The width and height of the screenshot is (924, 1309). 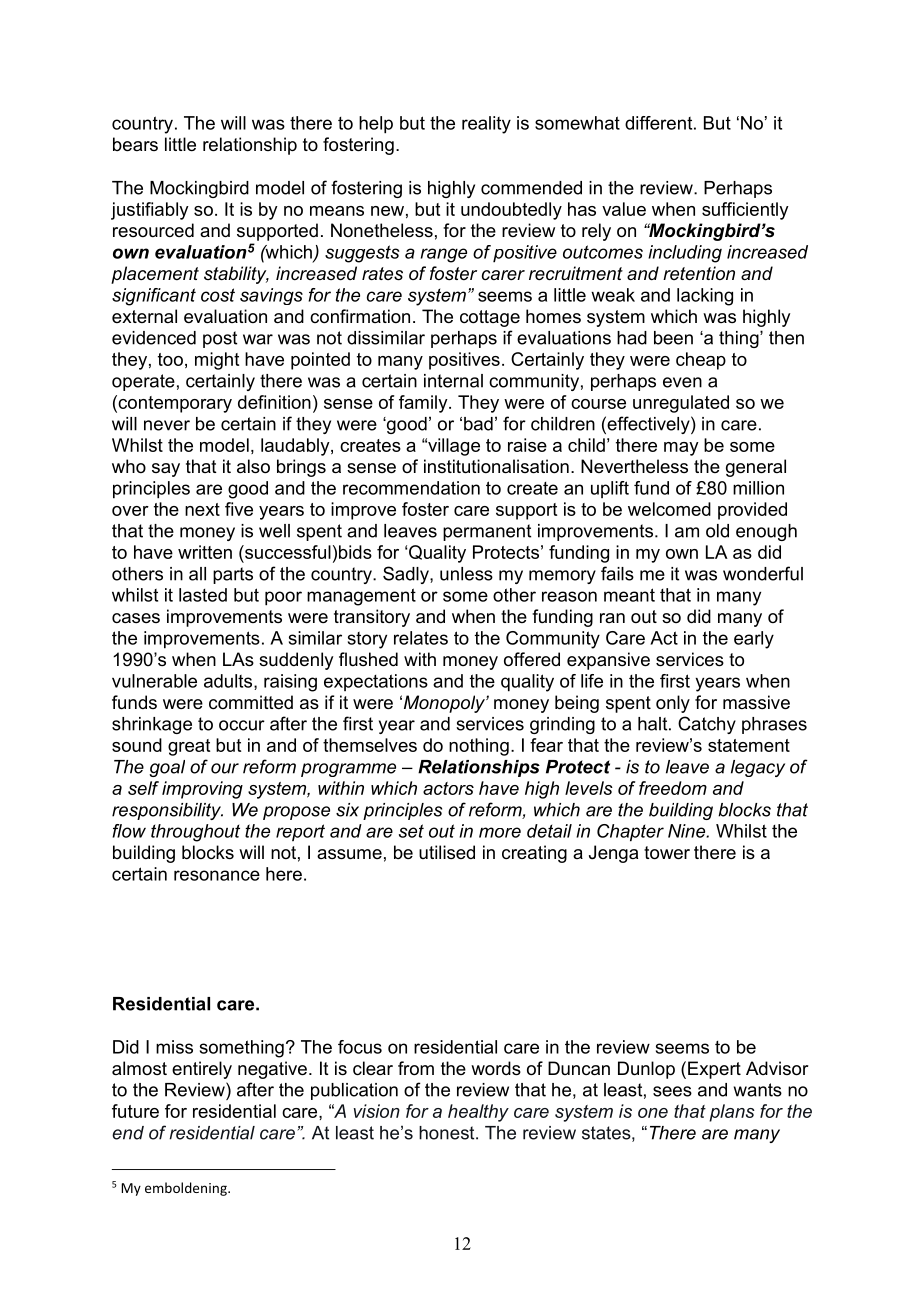 What do you see at coordinates (448, 1133) in the screenshot?
I see `honest` at bounding box center [448, 1133].
